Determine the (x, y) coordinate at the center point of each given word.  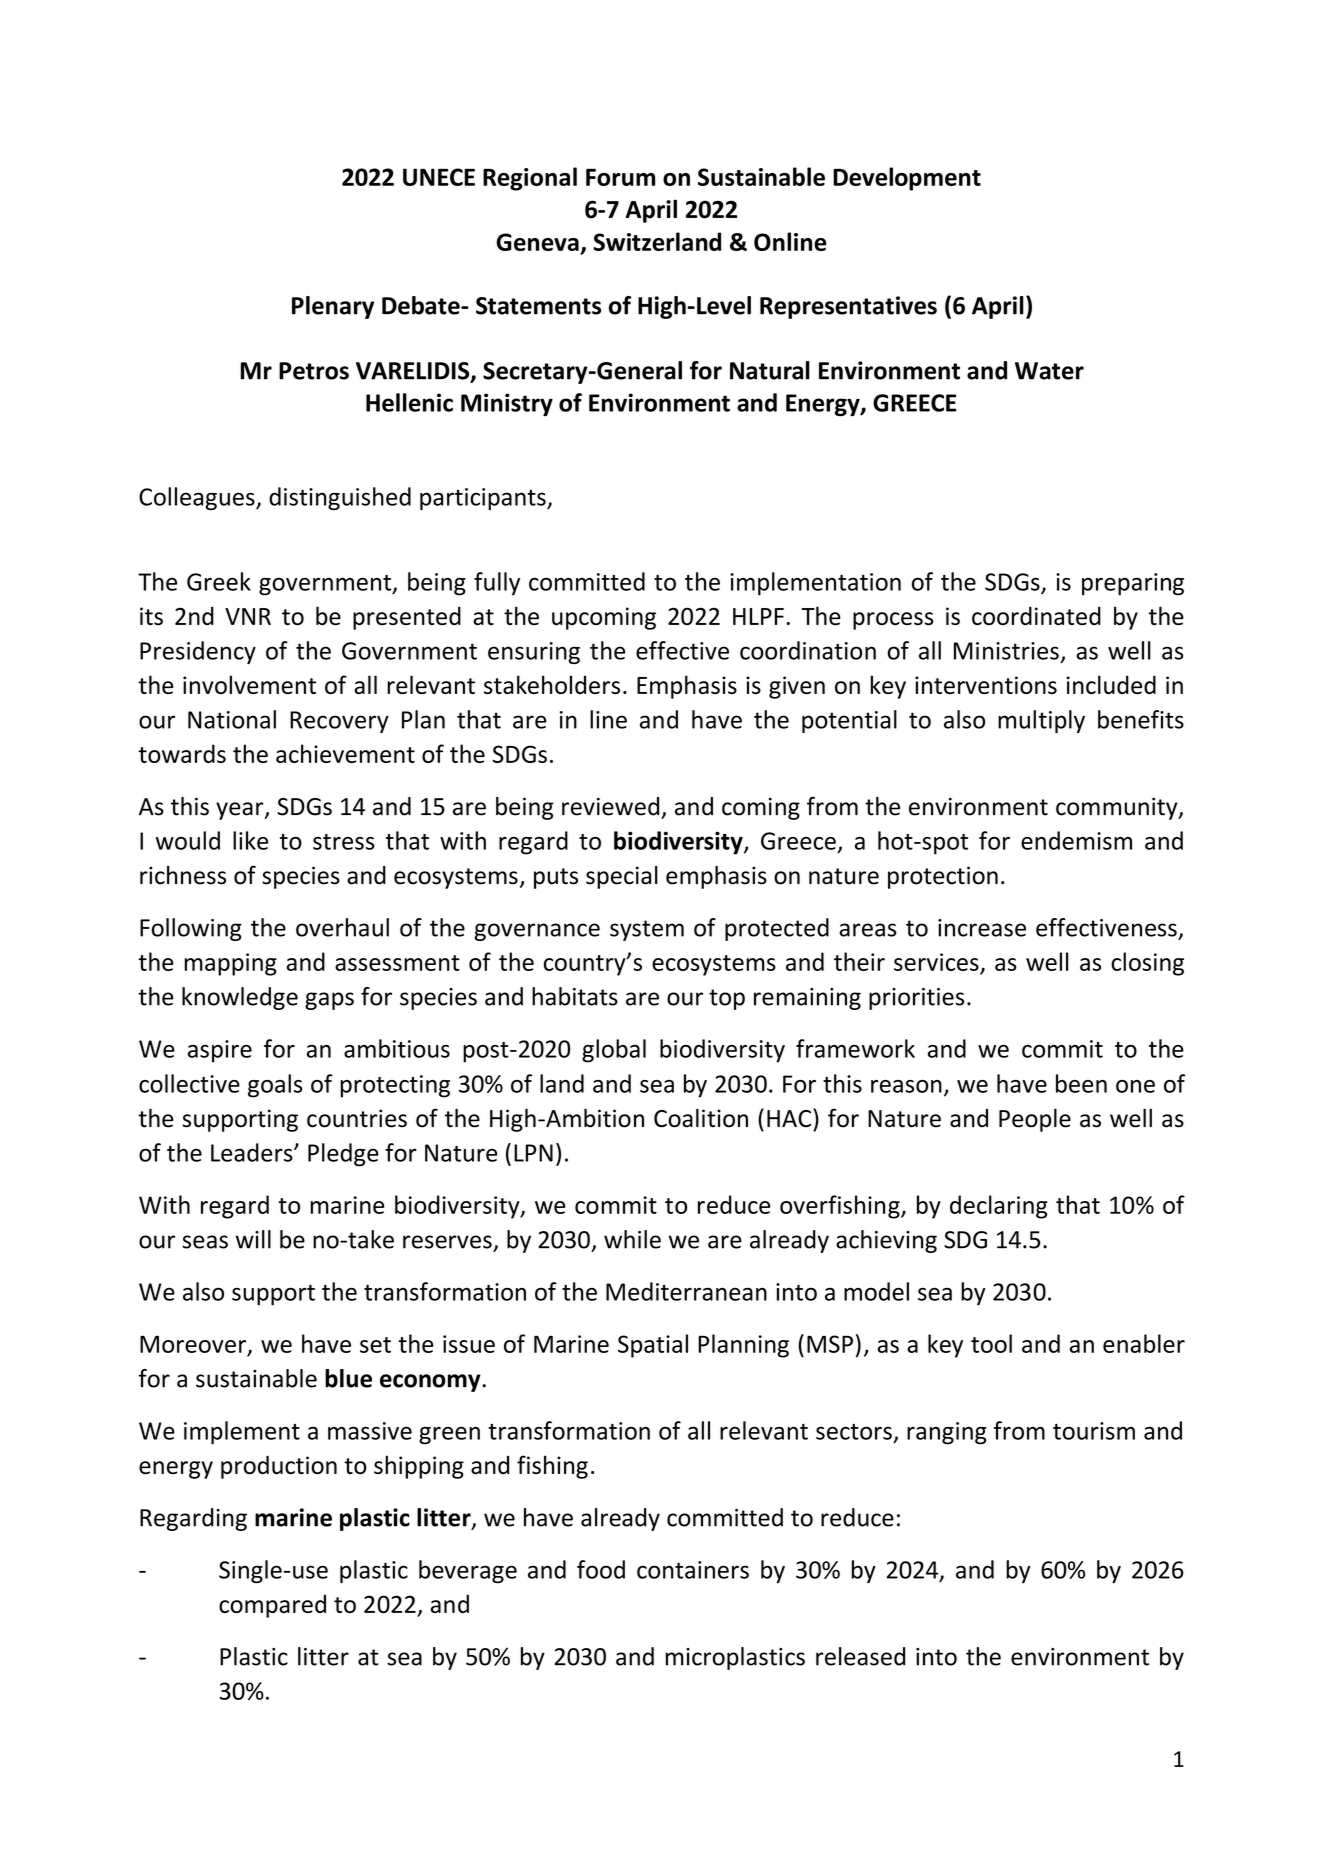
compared (272, 1606)
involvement (249, 684)
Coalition (701, 1118)
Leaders (253, 1152)
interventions (986, 685)
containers (693, 1570)
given (797, 687)
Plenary (333, 307)
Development (907, 179)
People (1035, 1120)
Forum (620, 177)
